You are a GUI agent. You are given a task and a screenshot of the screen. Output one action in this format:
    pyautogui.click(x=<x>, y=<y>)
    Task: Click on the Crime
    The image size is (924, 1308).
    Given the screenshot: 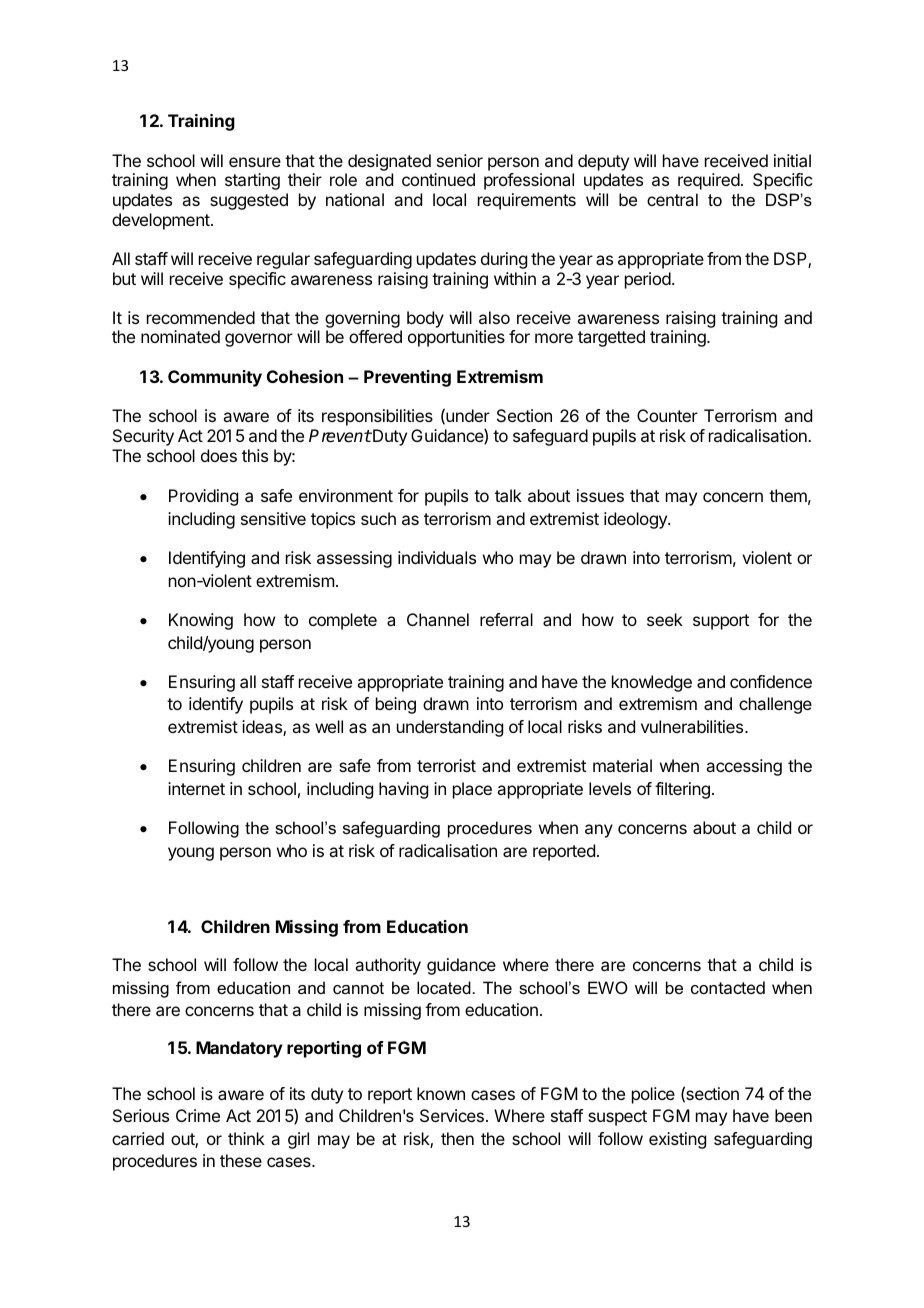 What is the action you would take?
    pyautogui.click(x=198, y=1115)
